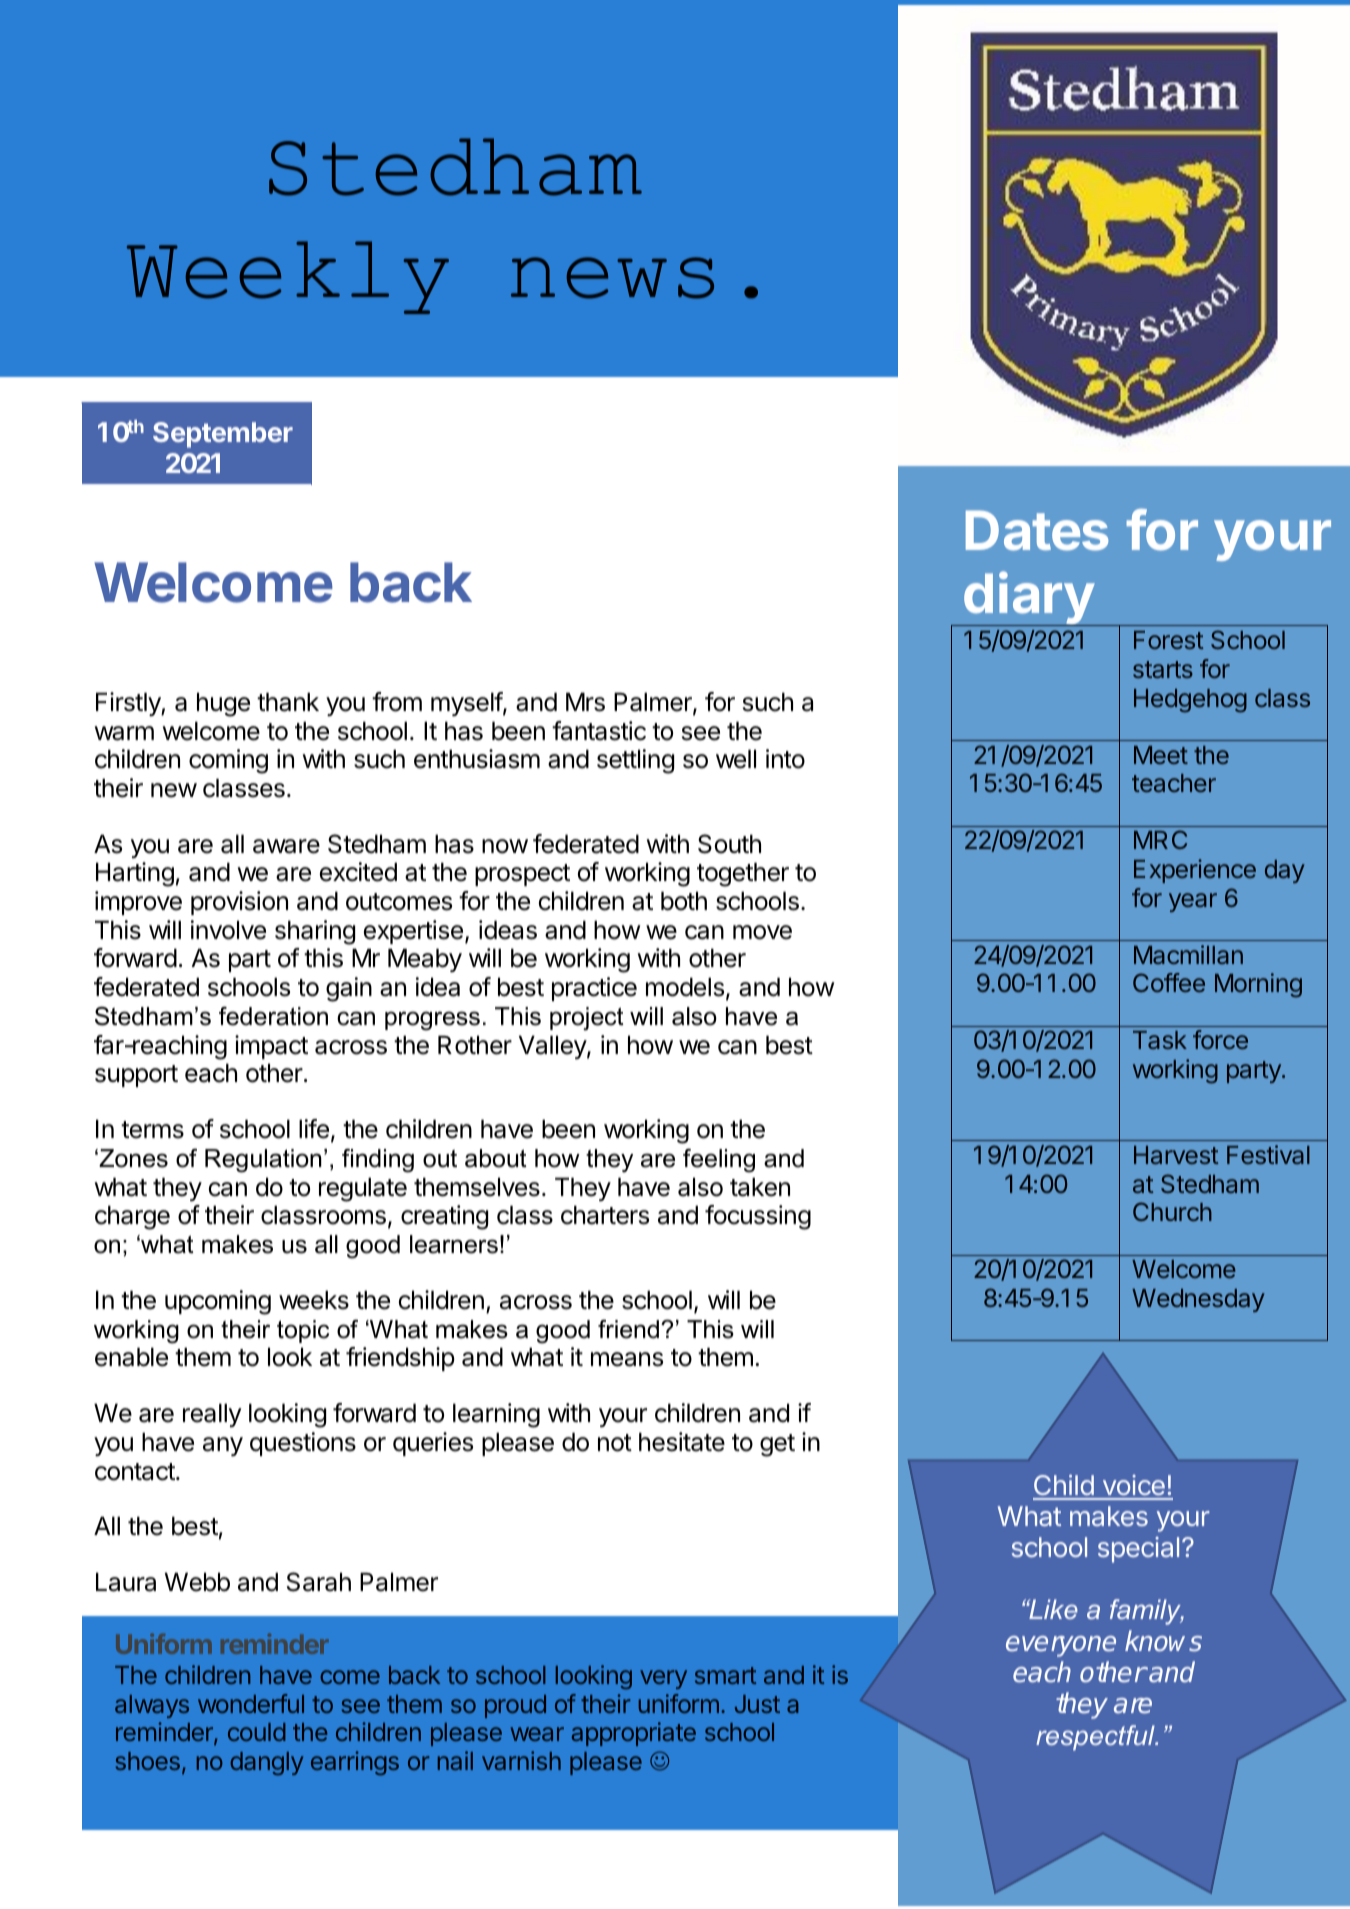 This document has width=1350, height=1909. What do you see at coordinates (257, 1732) in the document?
I see `could` at bounding box center [257, 1732].
